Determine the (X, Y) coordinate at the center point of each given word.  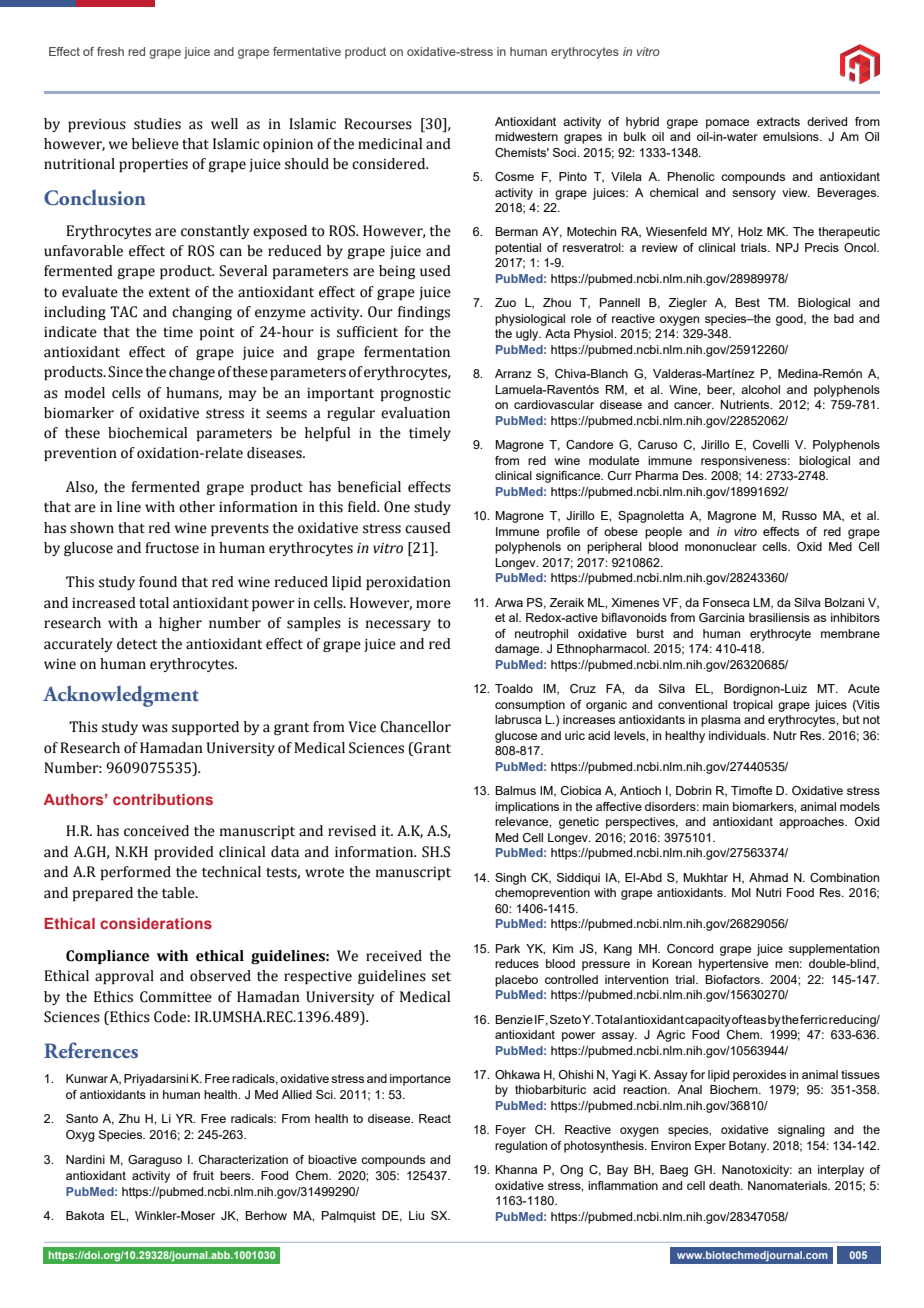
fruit (203, 1175)
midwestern (526, 136)
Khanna (516, 1169)
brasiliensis (779, 617)
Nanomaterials (789, 1185)
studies (157, 124)
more (433, 604)
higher (180, 624)
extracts (778, 121)
